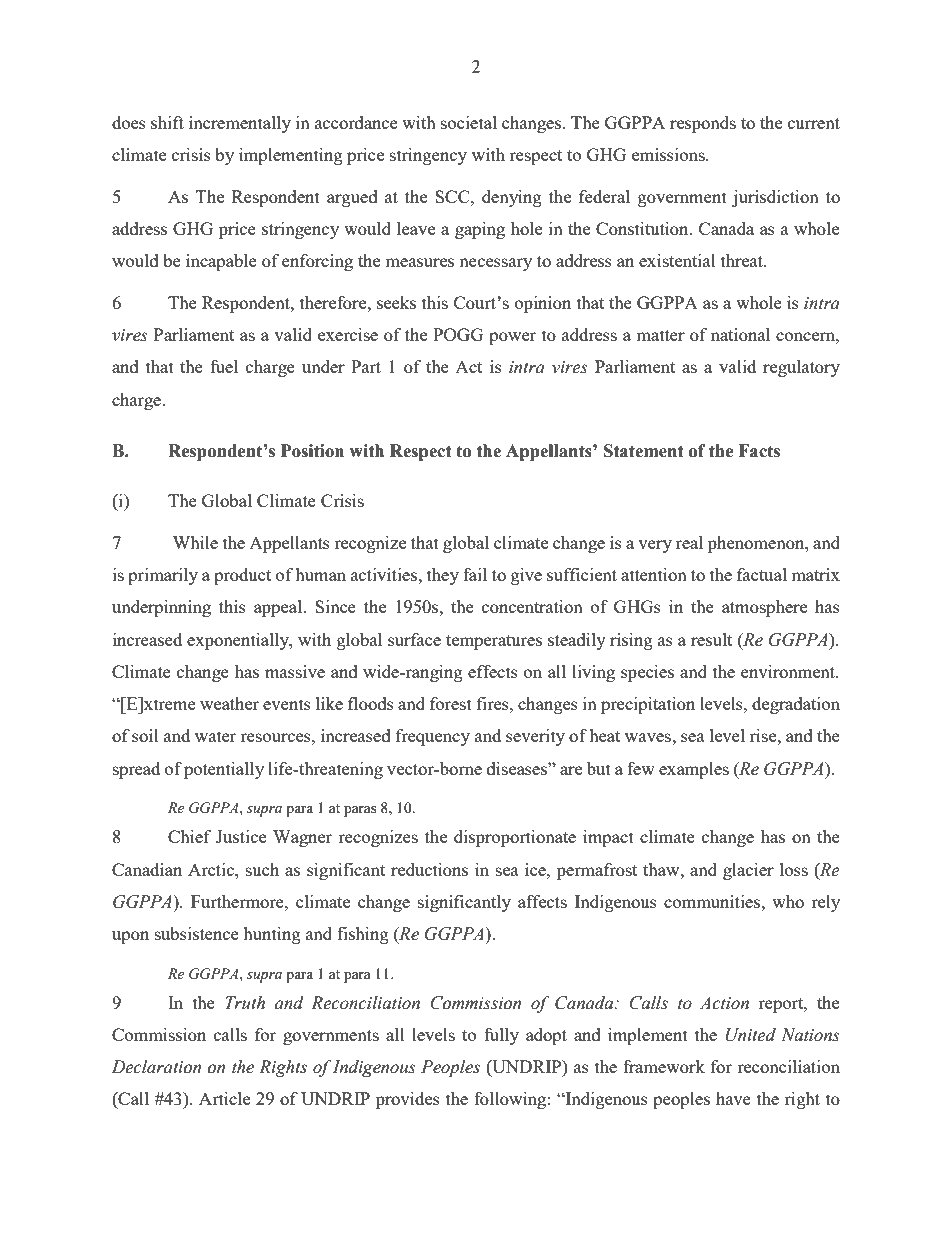 The image size is (952, 1233). What do you see at coordinates (469, 122) in the screenshot?
I see `societal` at bounding box center [469, 122].
